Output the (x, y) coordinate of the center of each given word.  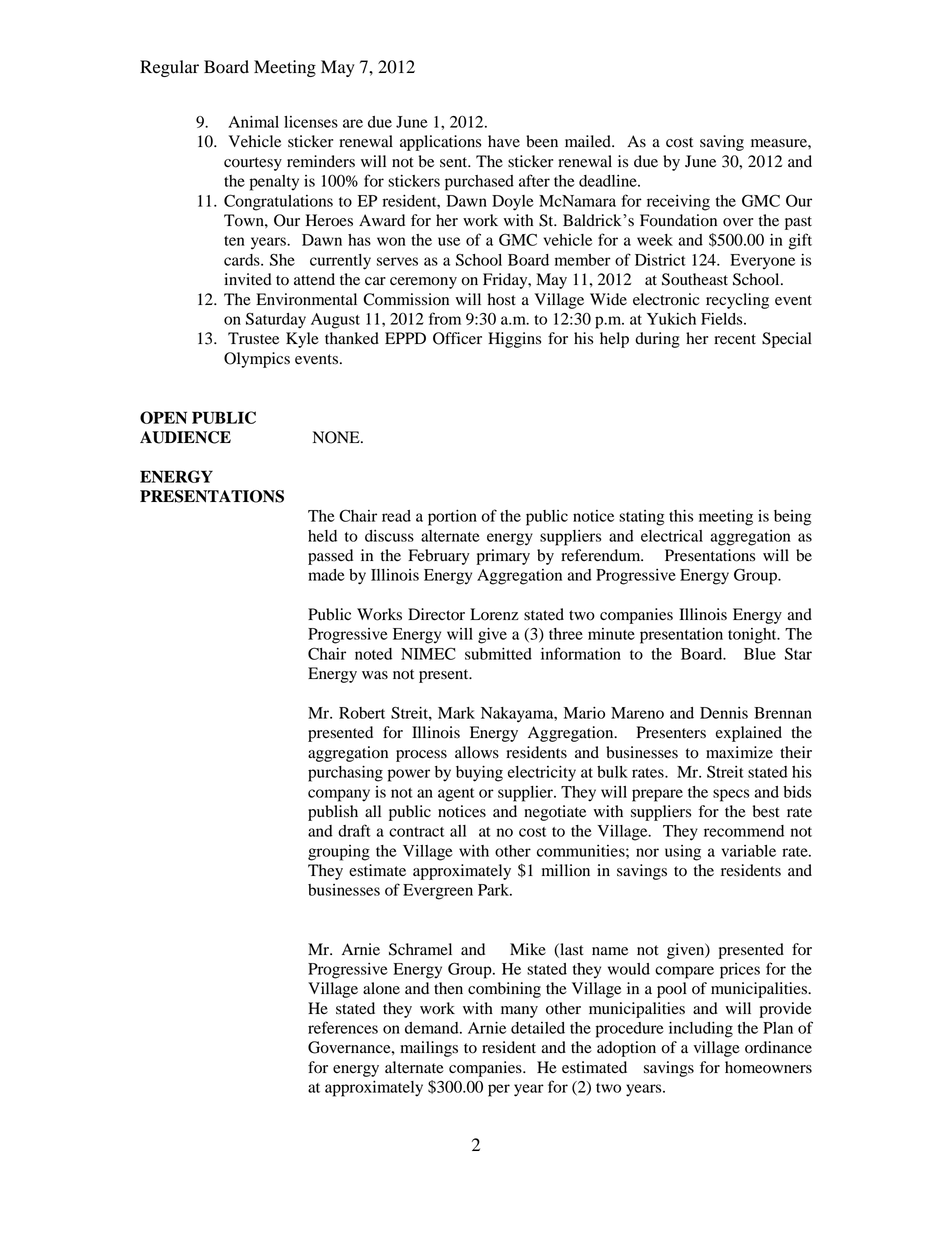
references (343, 1027)
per (499, 1090)
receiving (678, 203)
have (504, 141)
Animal (253, 122)
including (701, 1030)
